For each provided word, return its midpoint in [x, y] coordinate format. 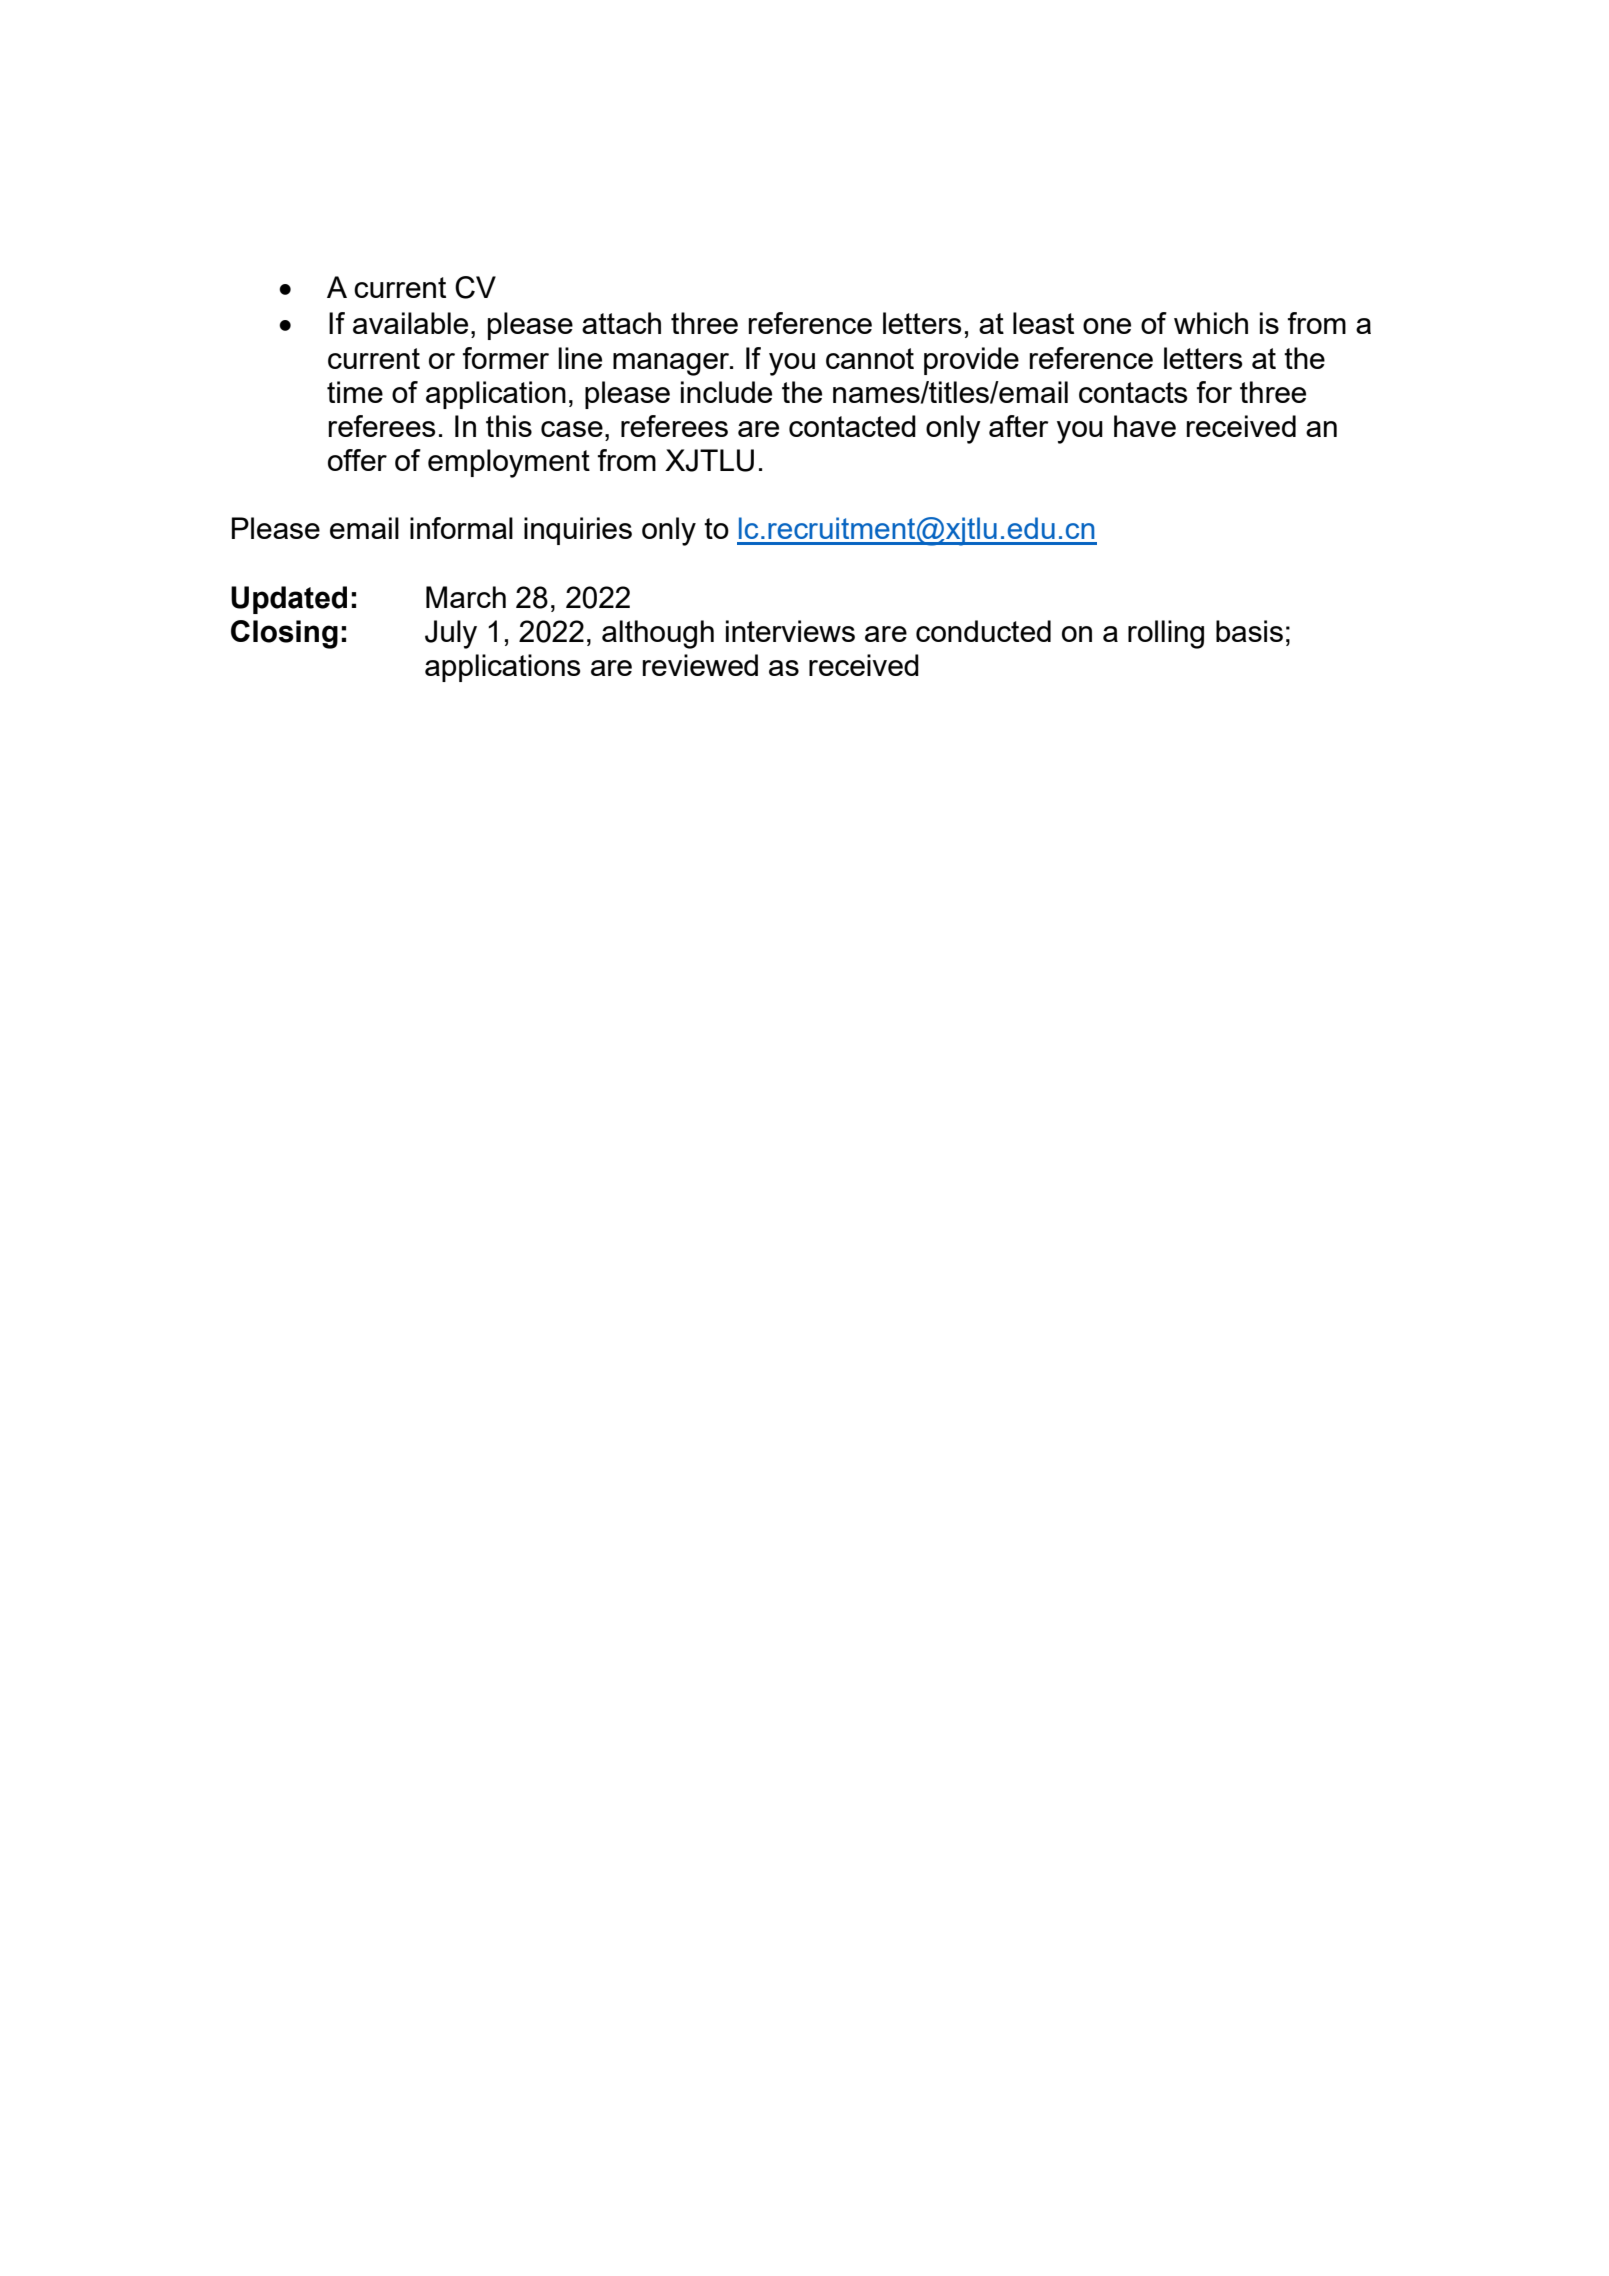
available [410, 323]
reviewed [700, 665]
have [1145, 426]
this [509, 426]
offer [357, 460]
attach [621, 323]
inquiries [578, 531]
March [466, 597]
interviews [790, 631]
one [1107, 326]
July [451, 634]
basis [1249, 631]
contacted [852, 426]
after [1019, 426]
